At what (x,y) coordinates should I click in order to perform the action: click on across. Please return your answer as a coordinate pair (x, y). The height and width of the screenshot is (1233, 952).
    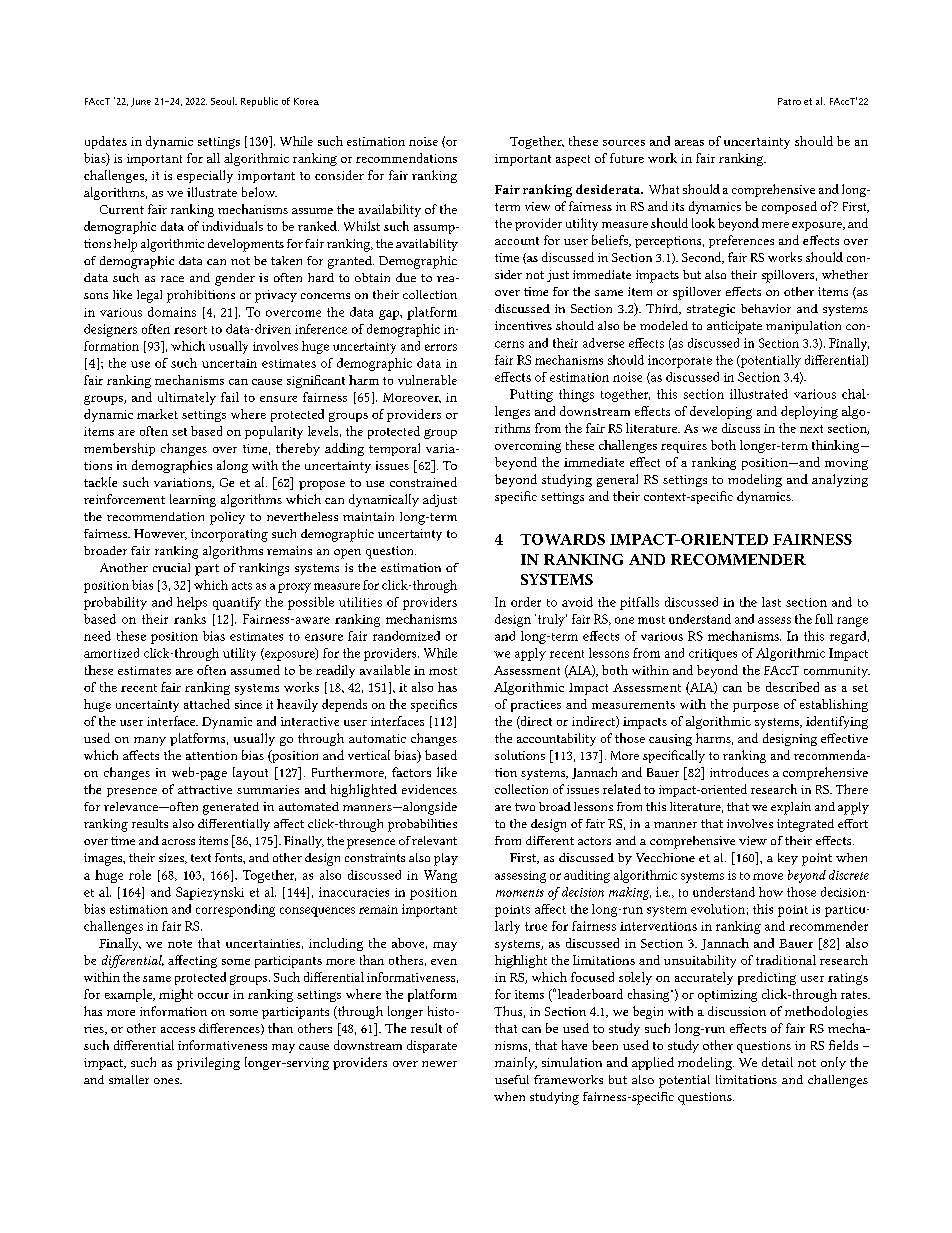
    Looking at the image, I should click on (178, 842).
